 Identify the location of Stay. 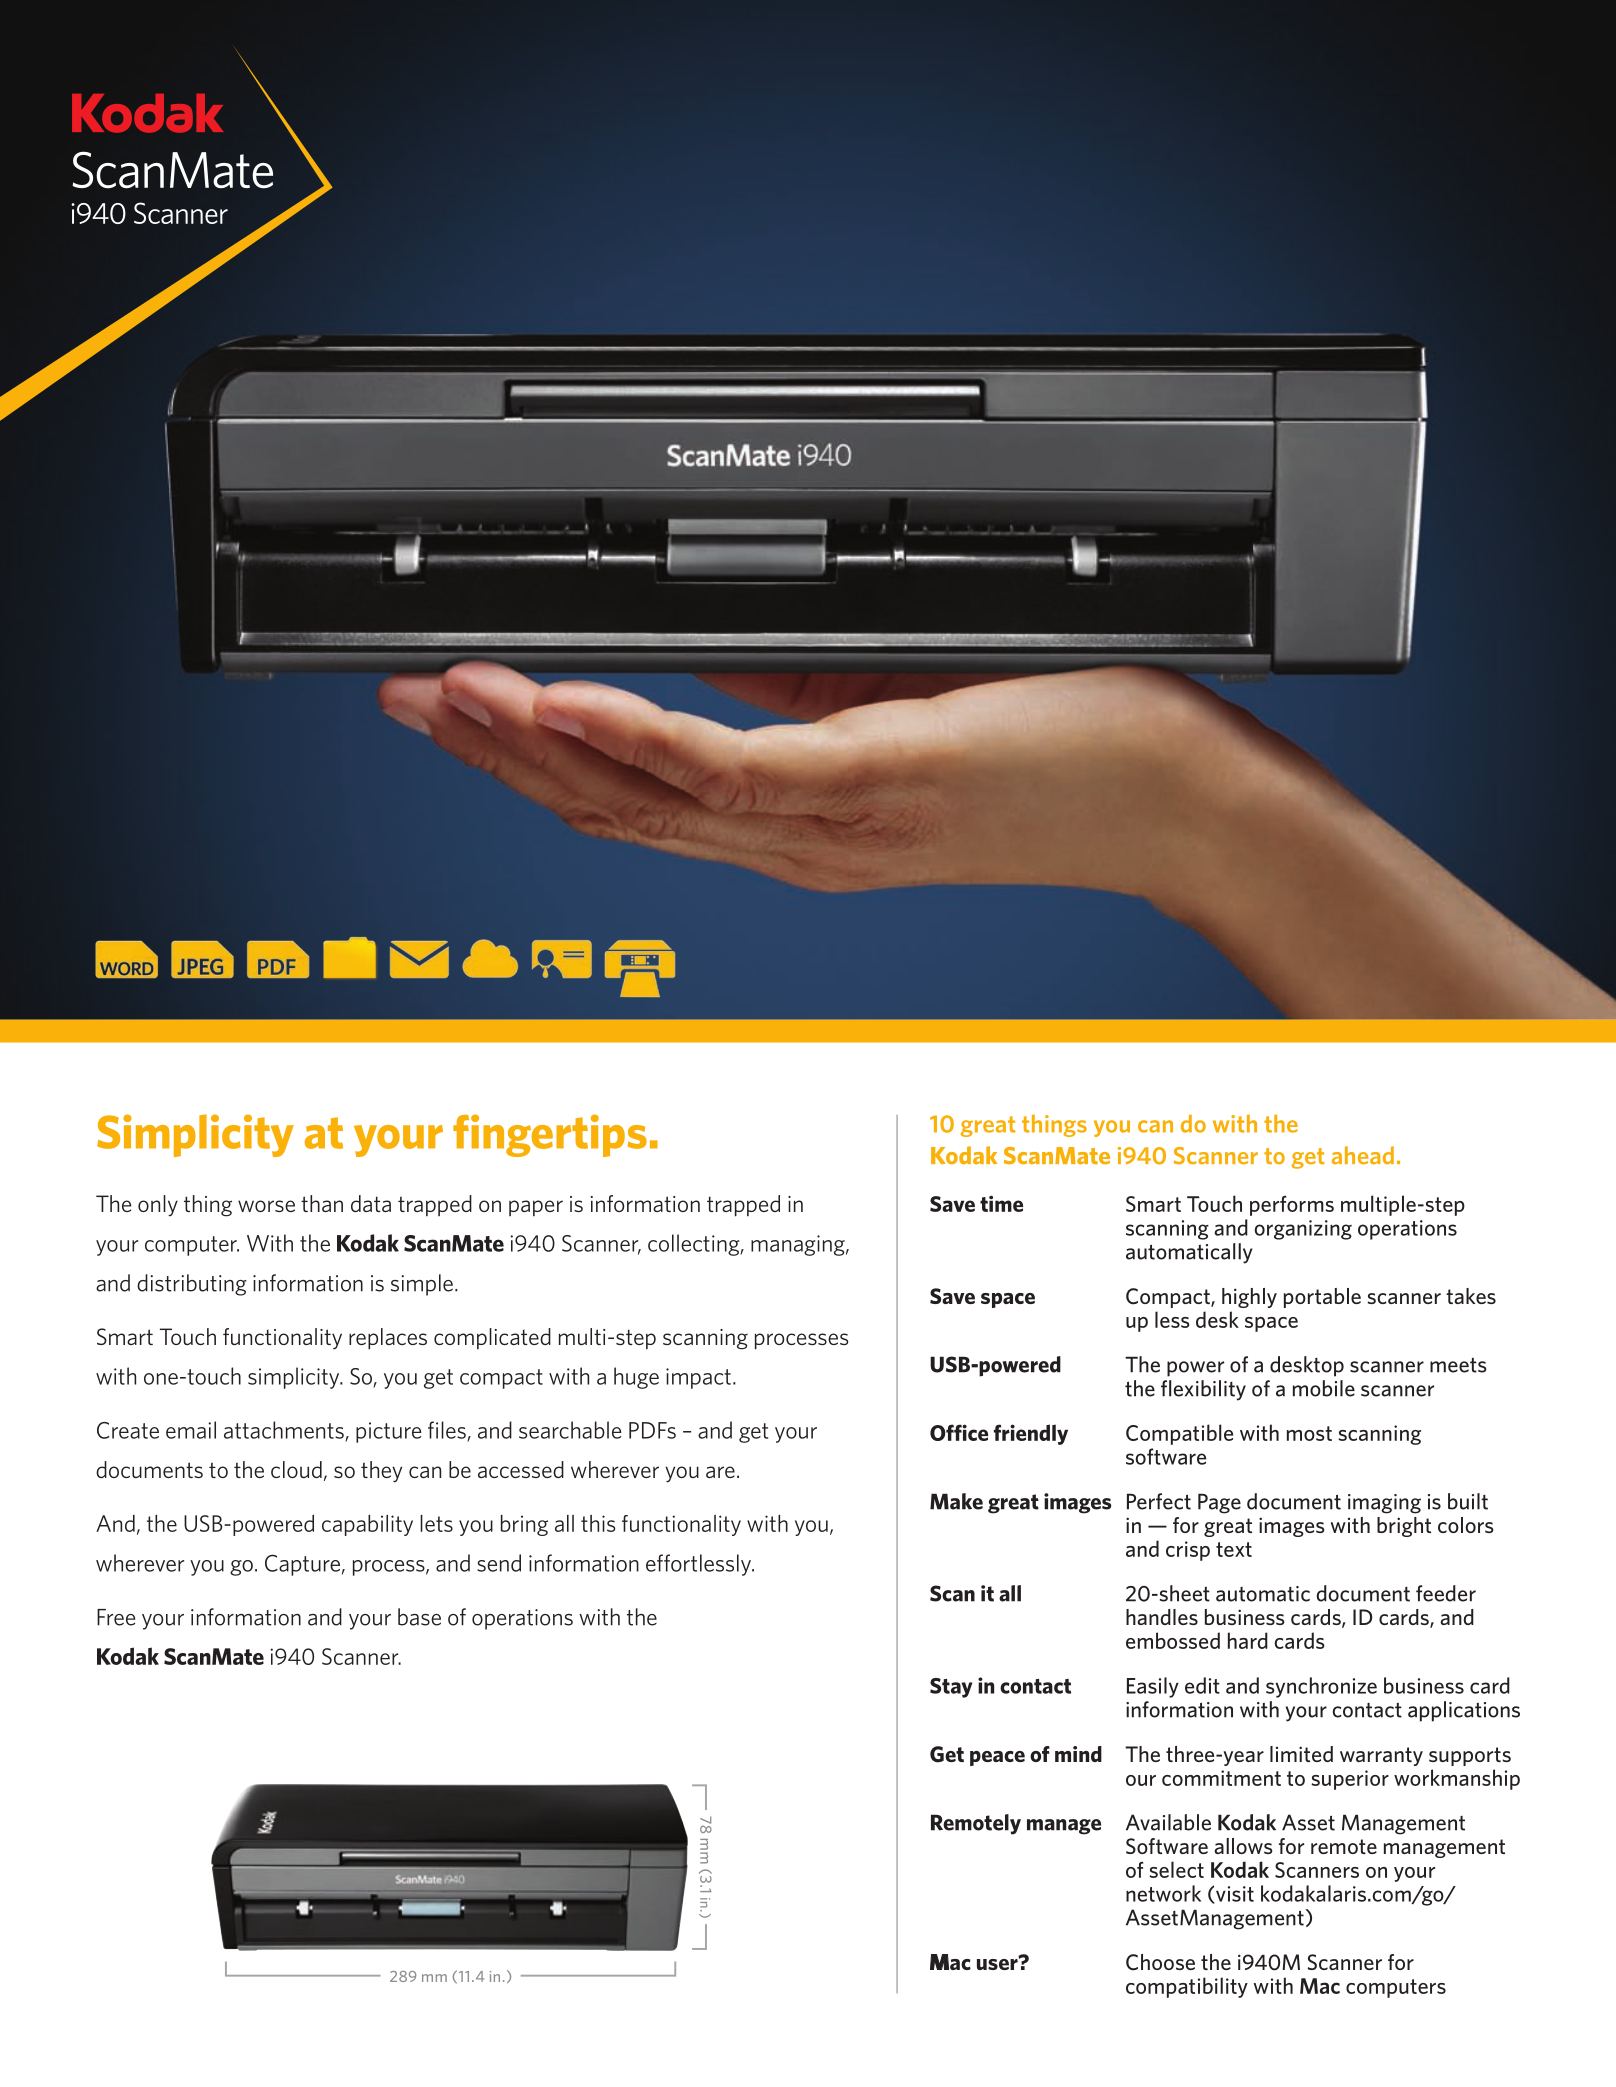
(951, 1688).
